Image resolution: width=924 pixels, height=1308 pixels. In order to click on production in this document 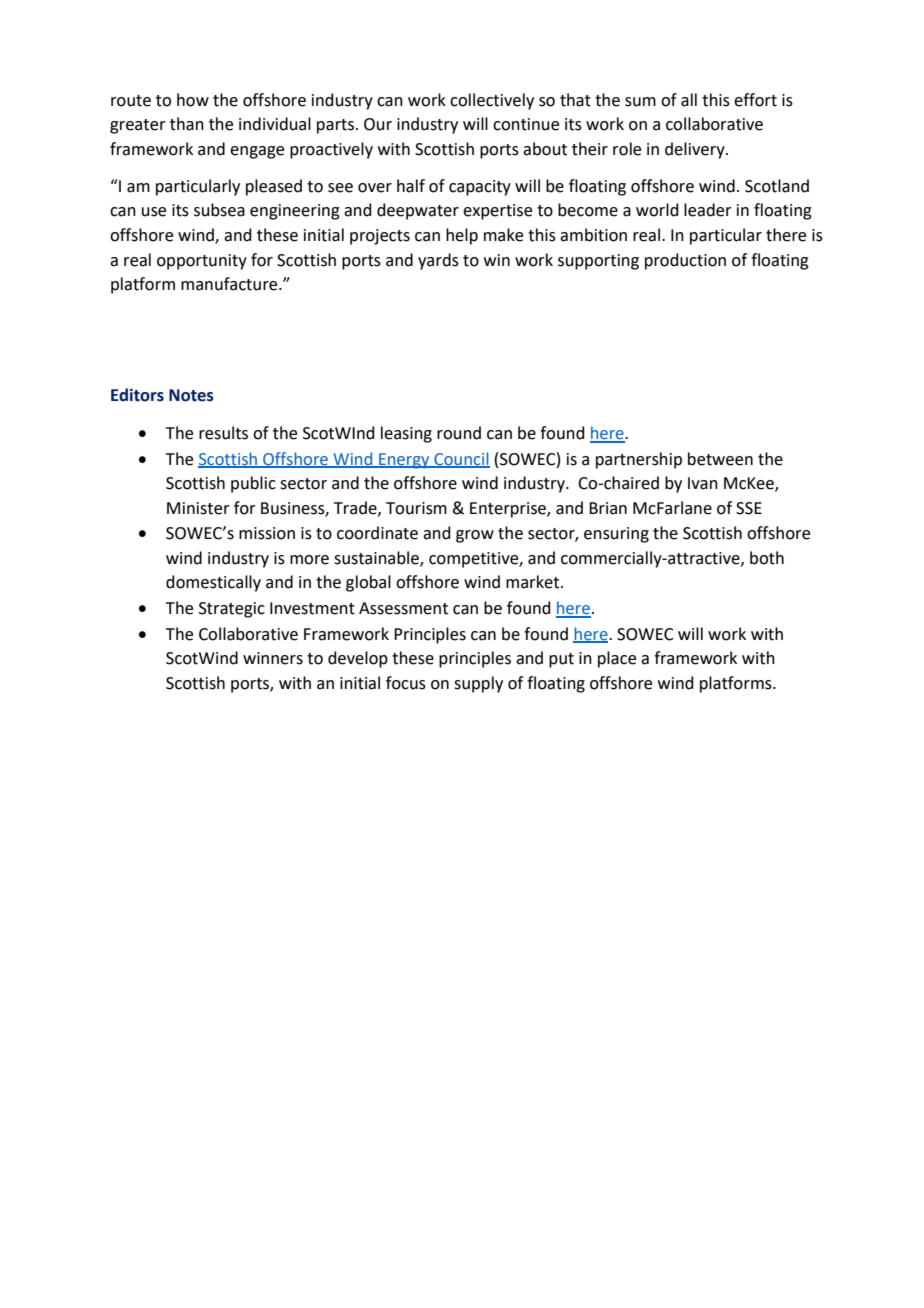, I will do `click(685, 261)`.
